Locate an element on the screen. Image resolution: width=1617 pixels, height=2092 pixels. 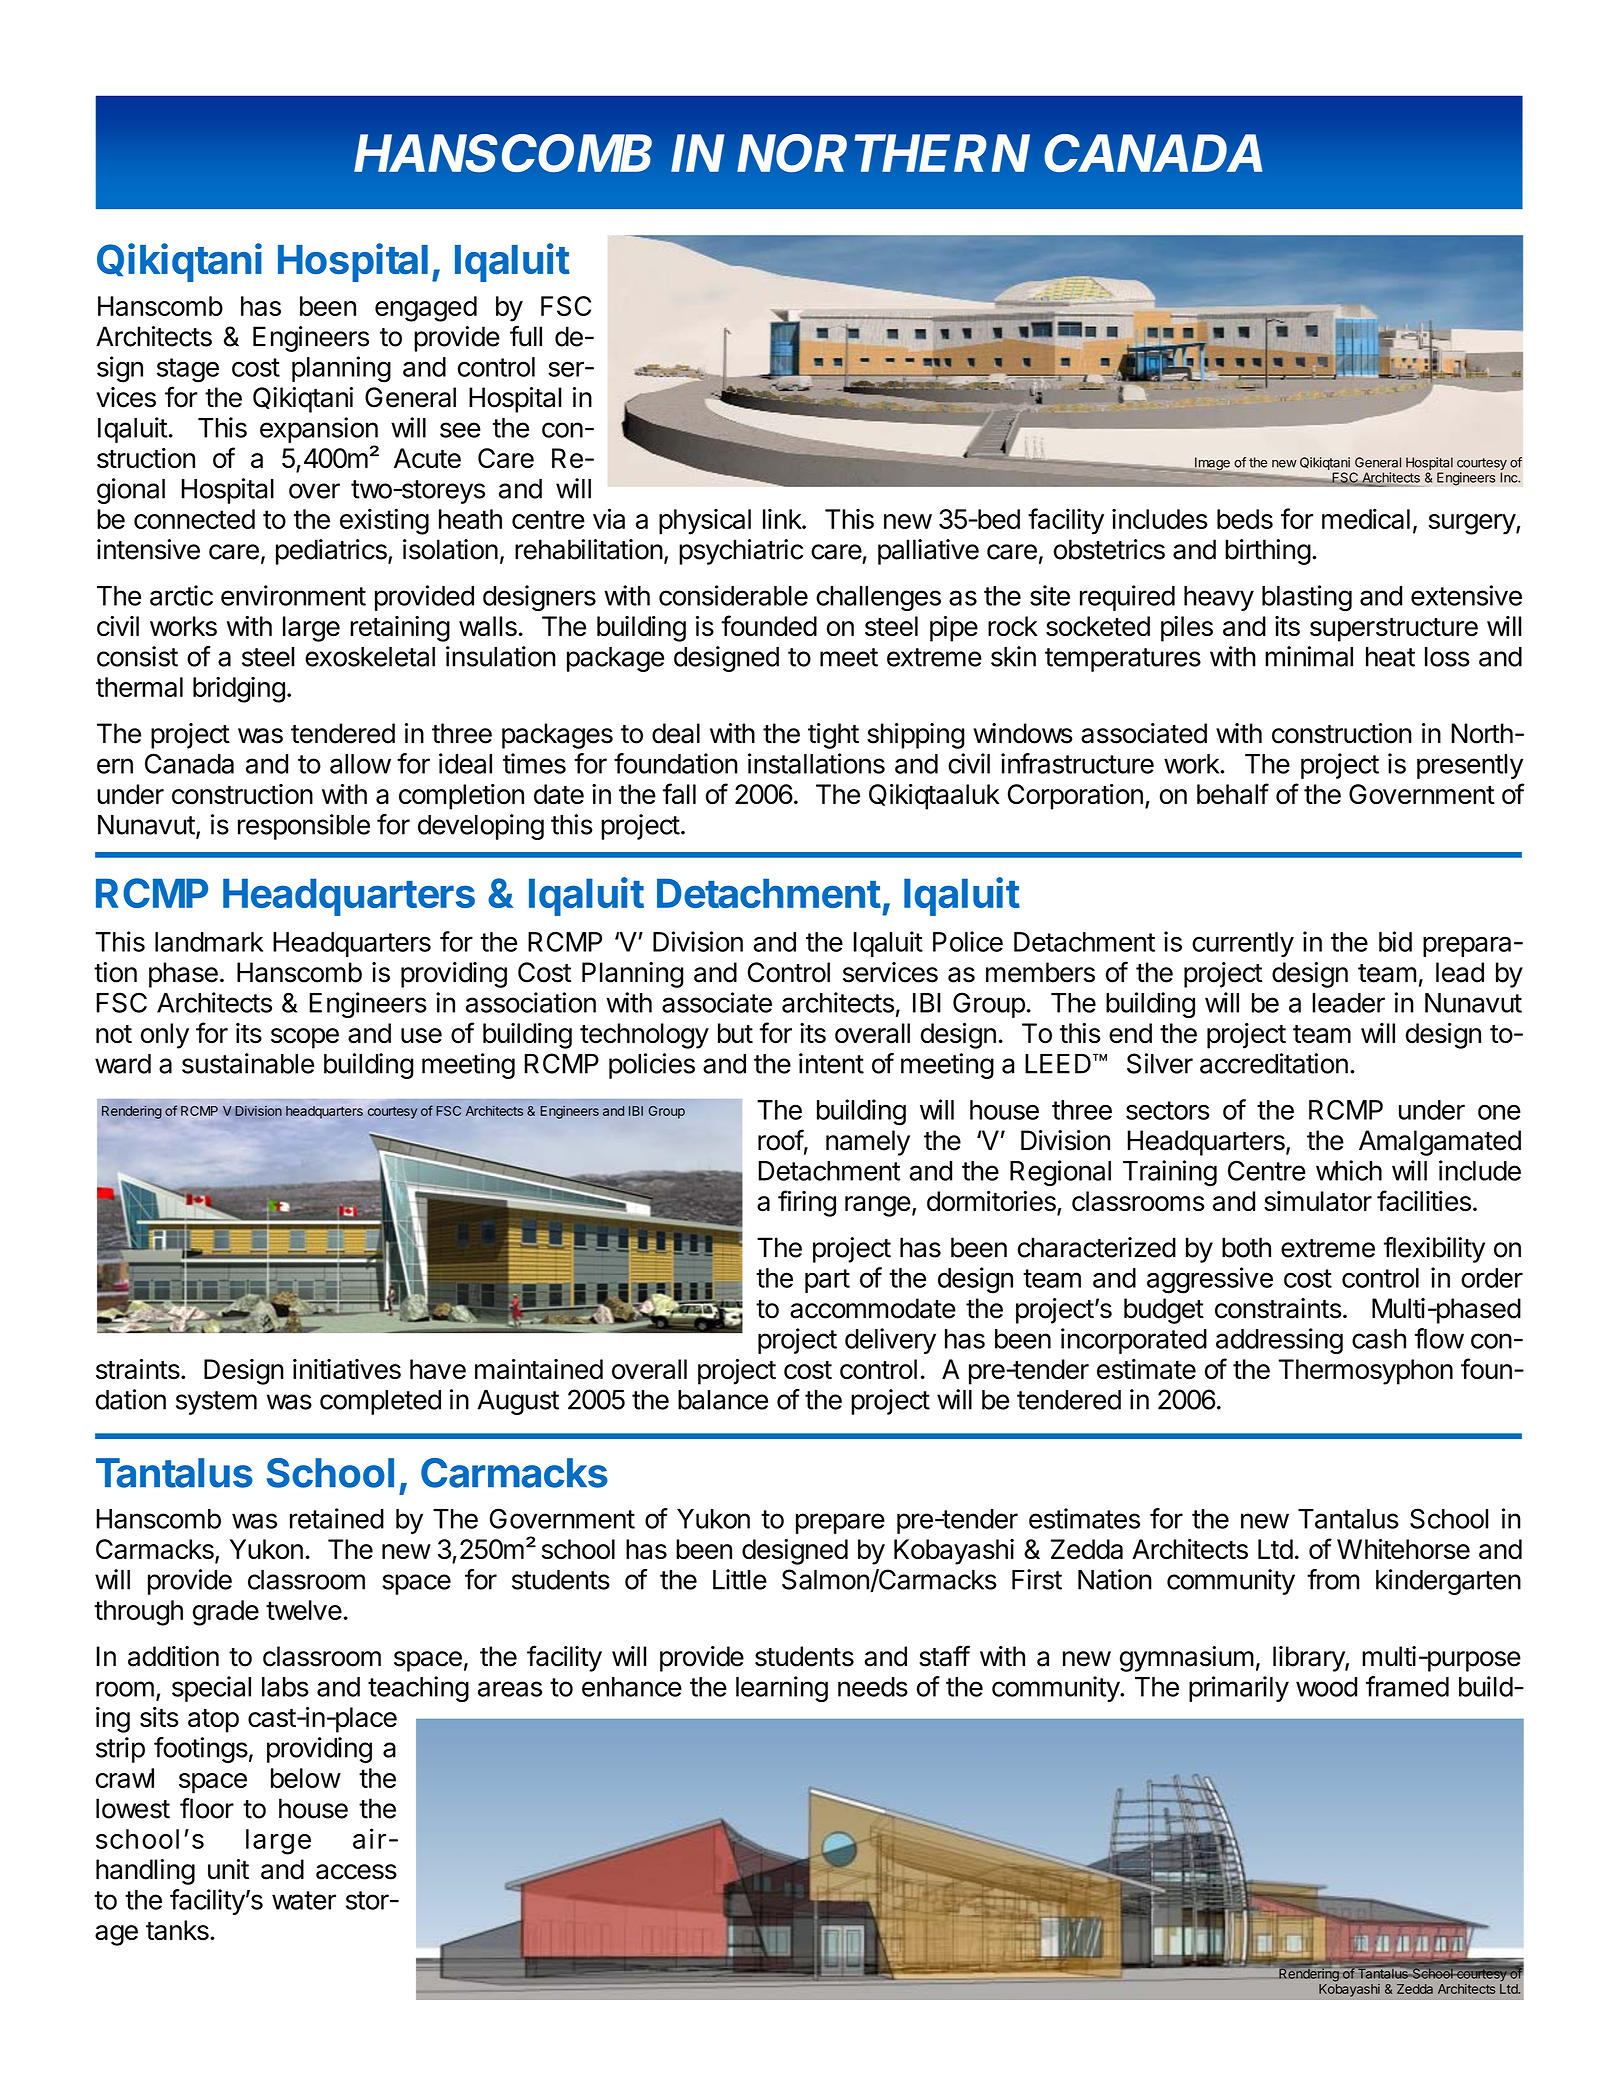
learning is located at coordinates (782, 1689).
